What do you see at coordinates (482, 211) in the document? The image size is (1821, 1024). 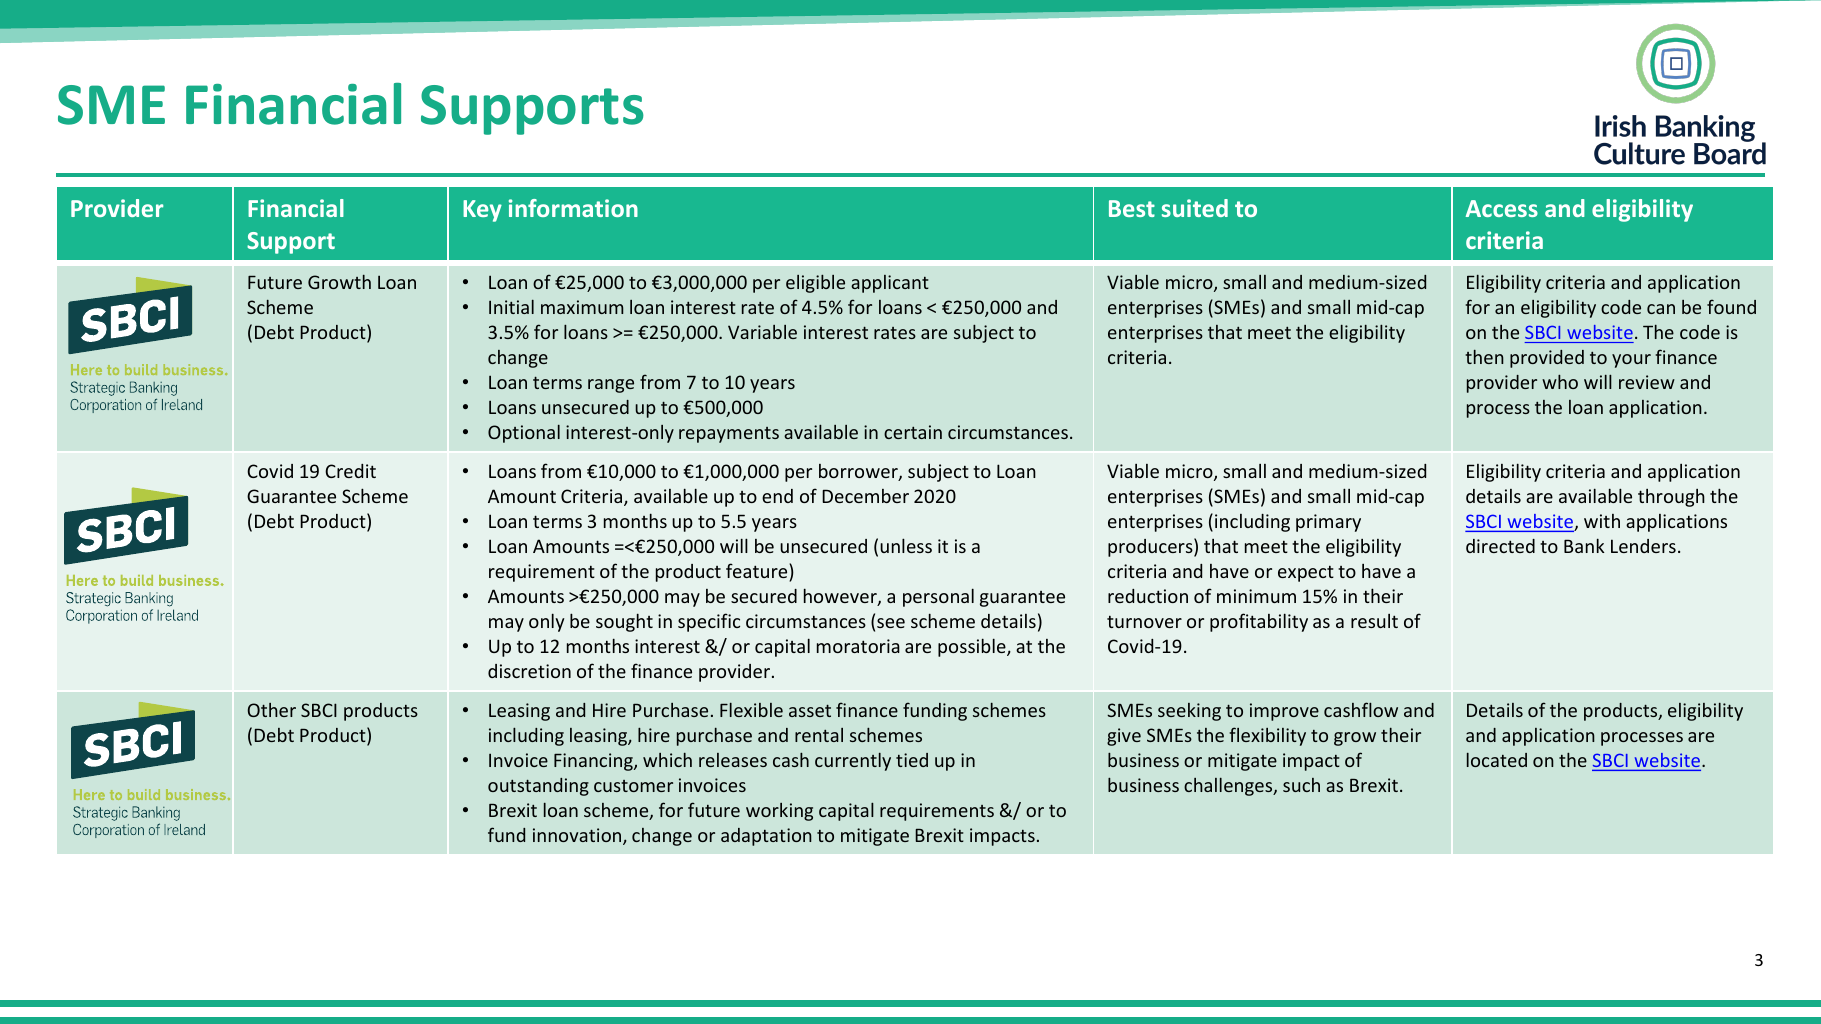 I see `Key` at bounding box center [482, 211].
